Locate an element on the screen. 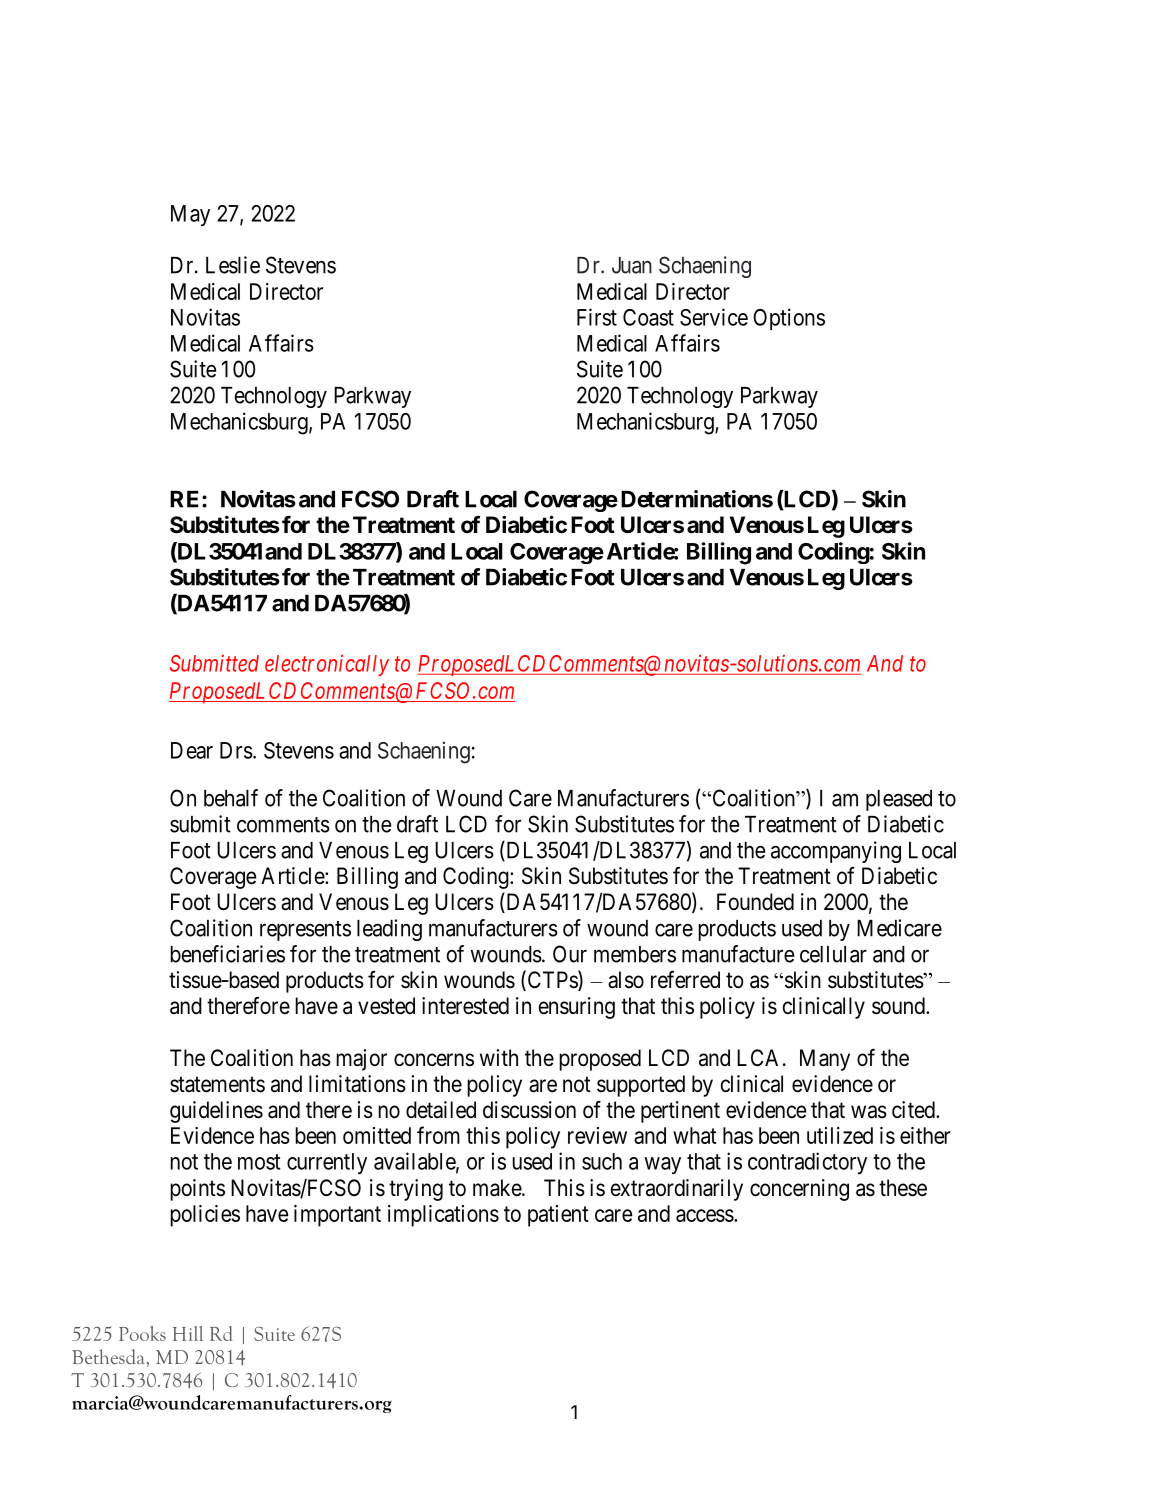 The image size is (1151, 1490). Leslie is located at coordinates (233, 265).
